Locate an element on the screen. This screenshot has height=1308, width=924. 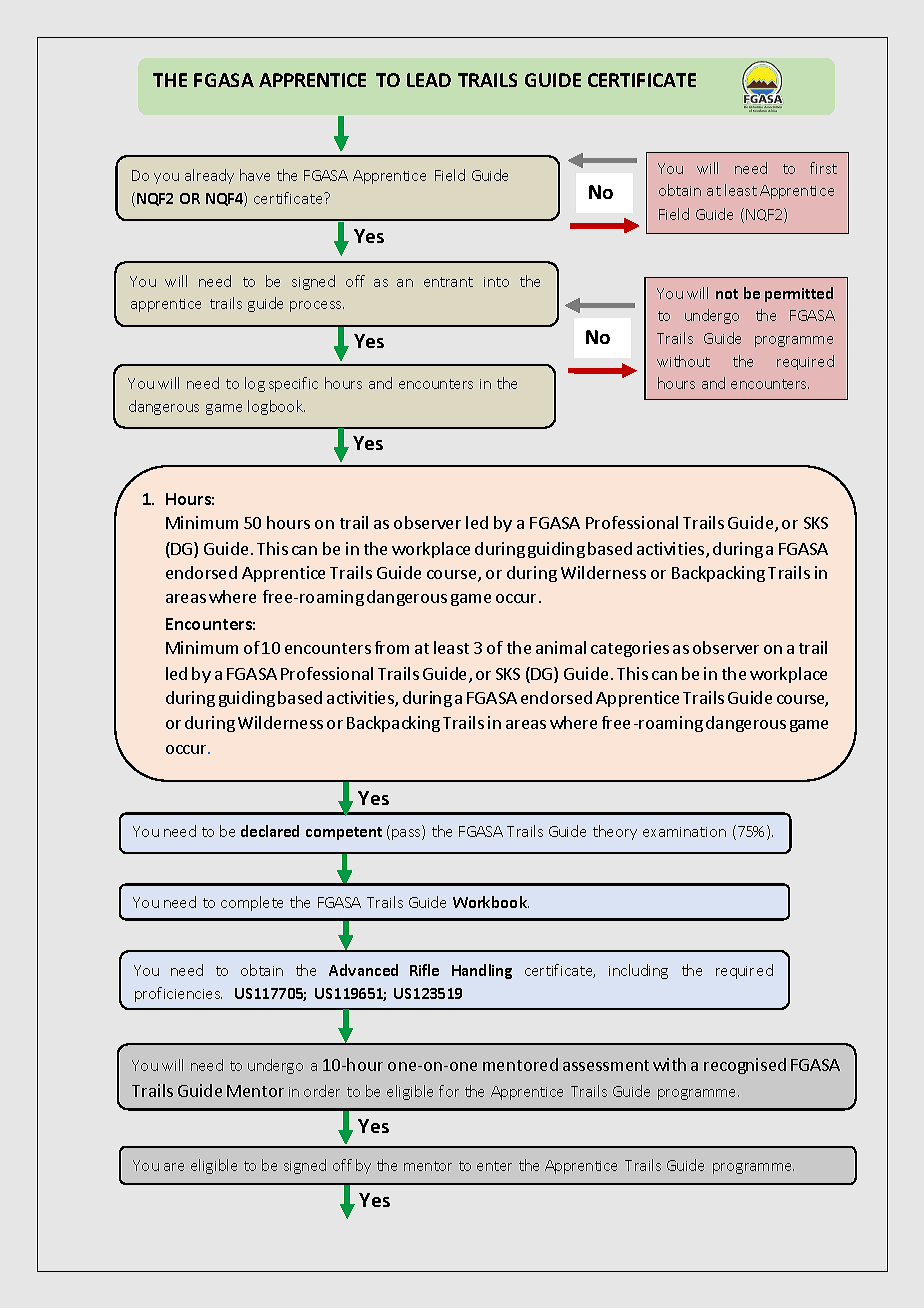
LEAD is located at coordinates (429, 80).
